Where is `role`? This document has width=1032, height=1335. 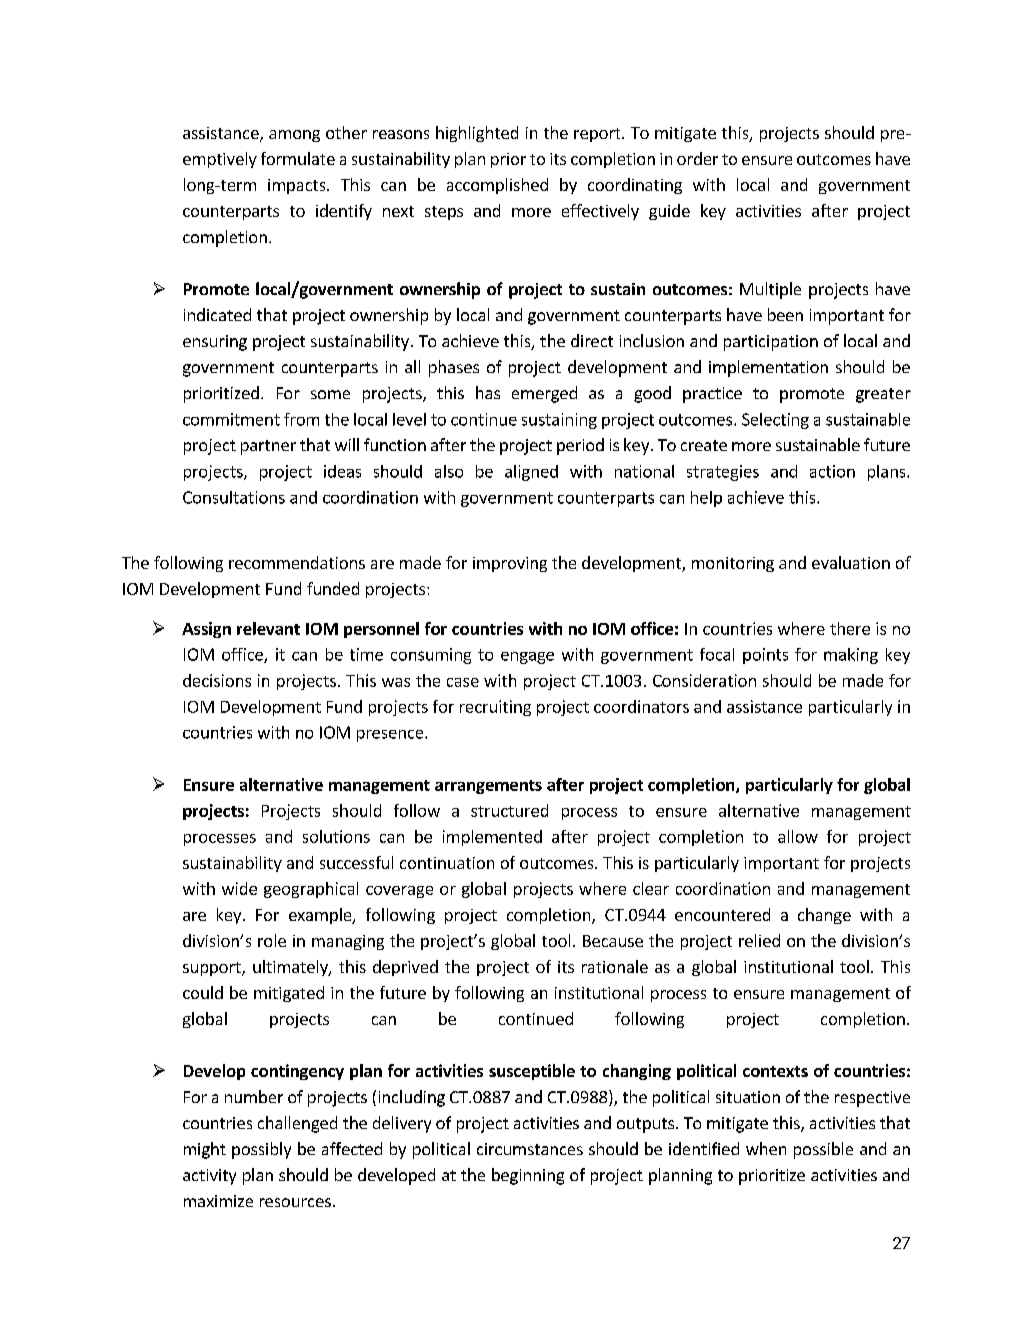
role is located at coordinates (272, 940).
